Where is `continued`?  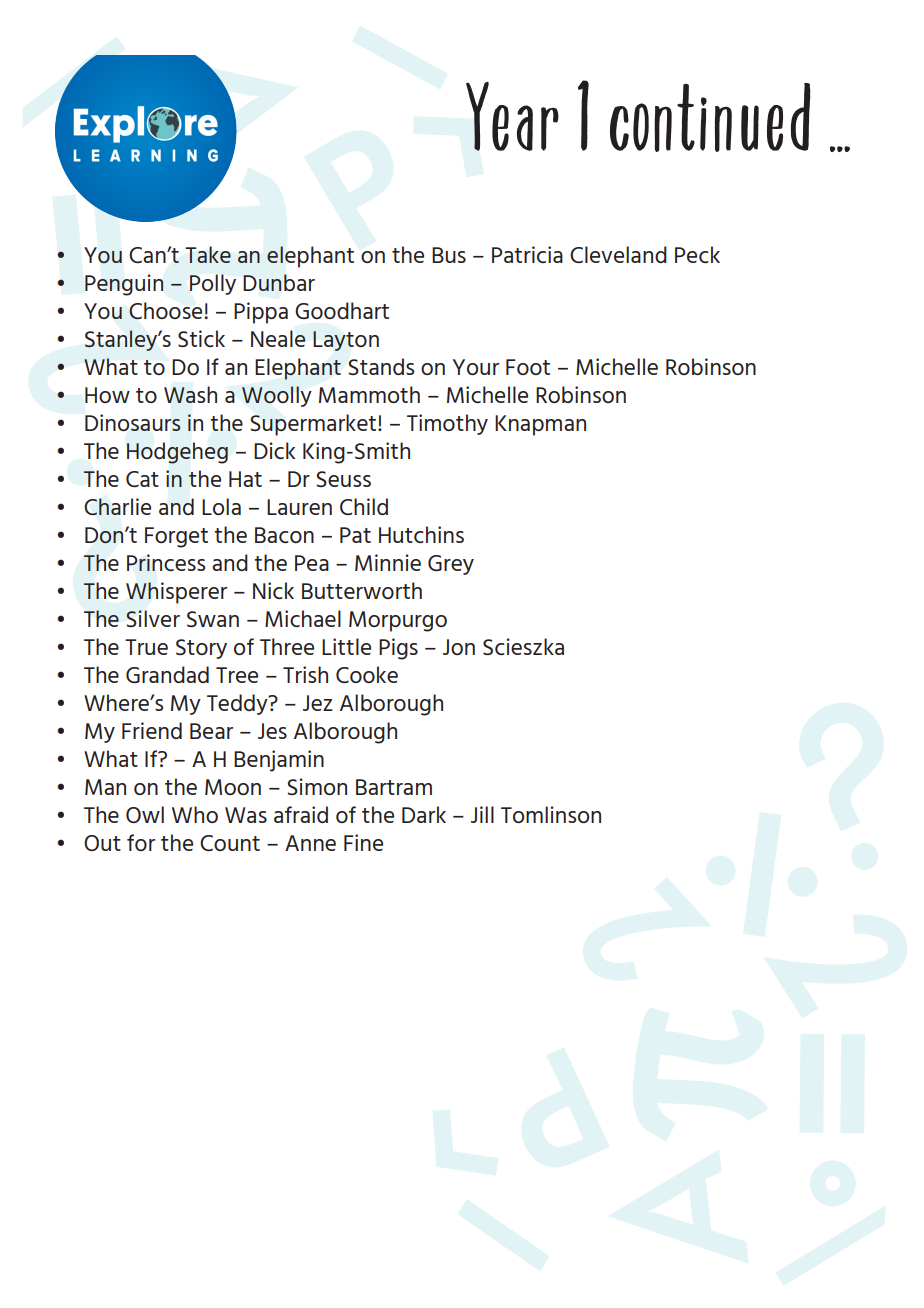
continued is located at coordinates (710, 117).
